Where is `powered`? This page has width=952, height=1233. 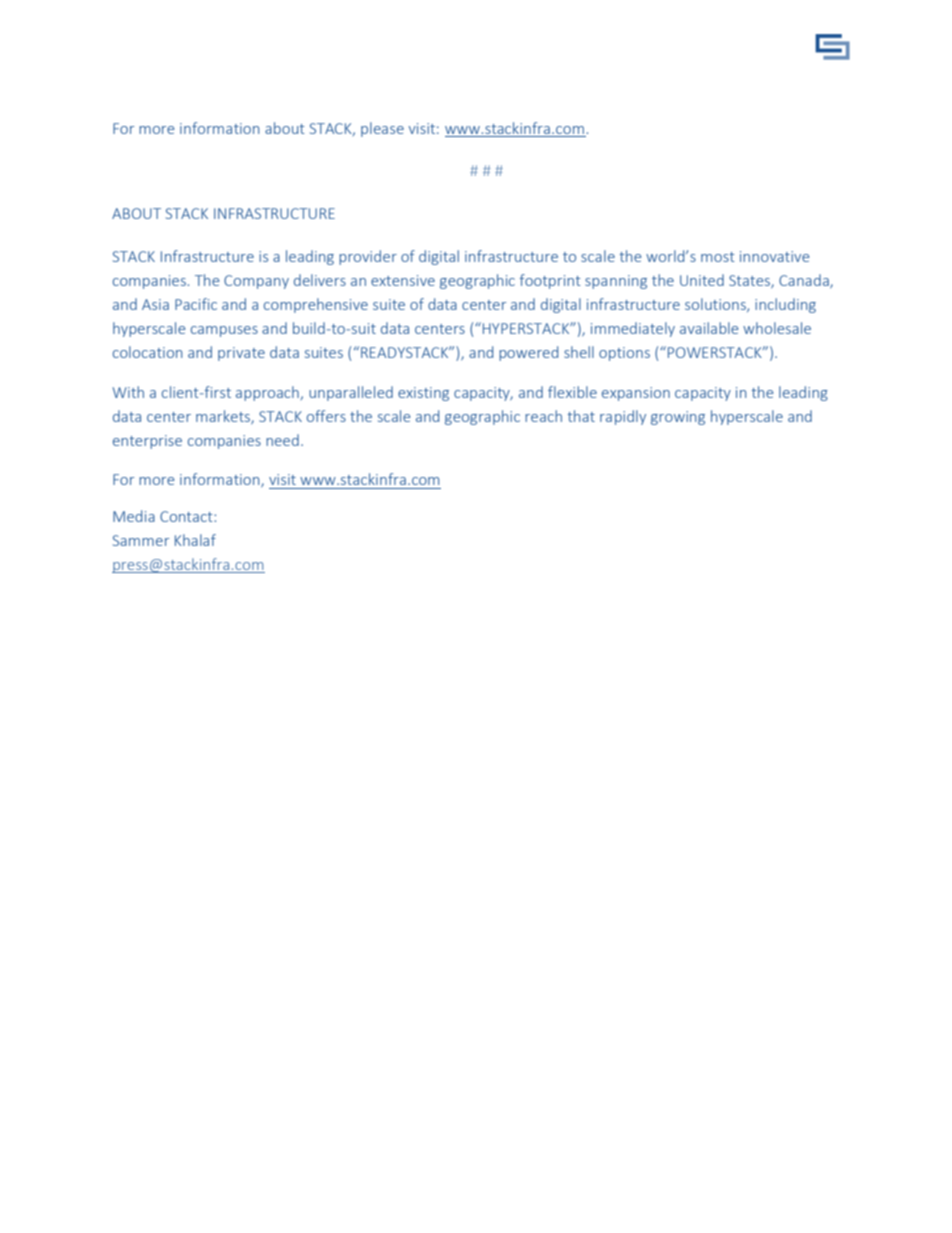
powered is located at coordinates (528, 353).
